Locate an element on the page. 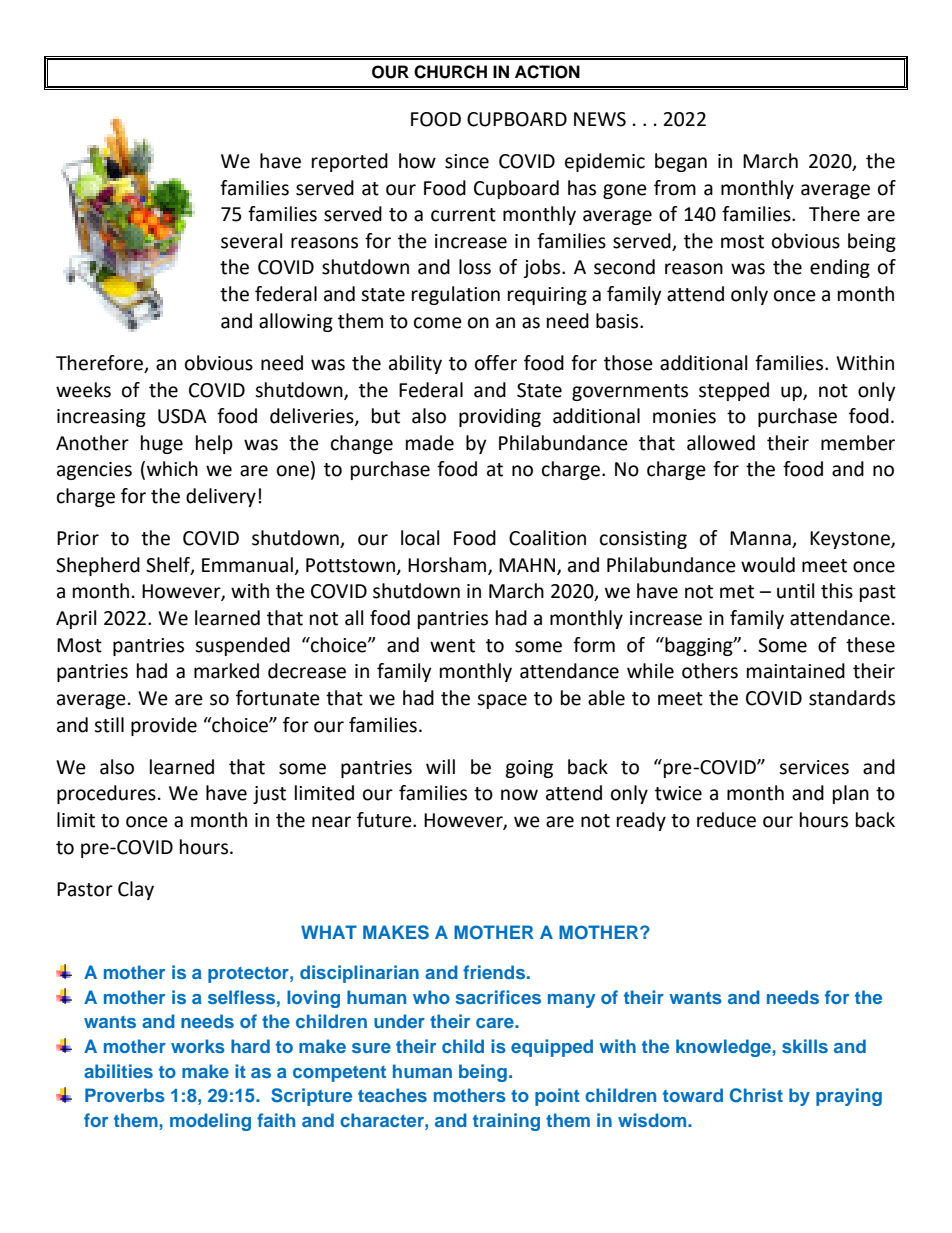 Image resolution: width=952 pixels, height=1233 pixels. Proverbs is located at coordinates (125, 1095).
